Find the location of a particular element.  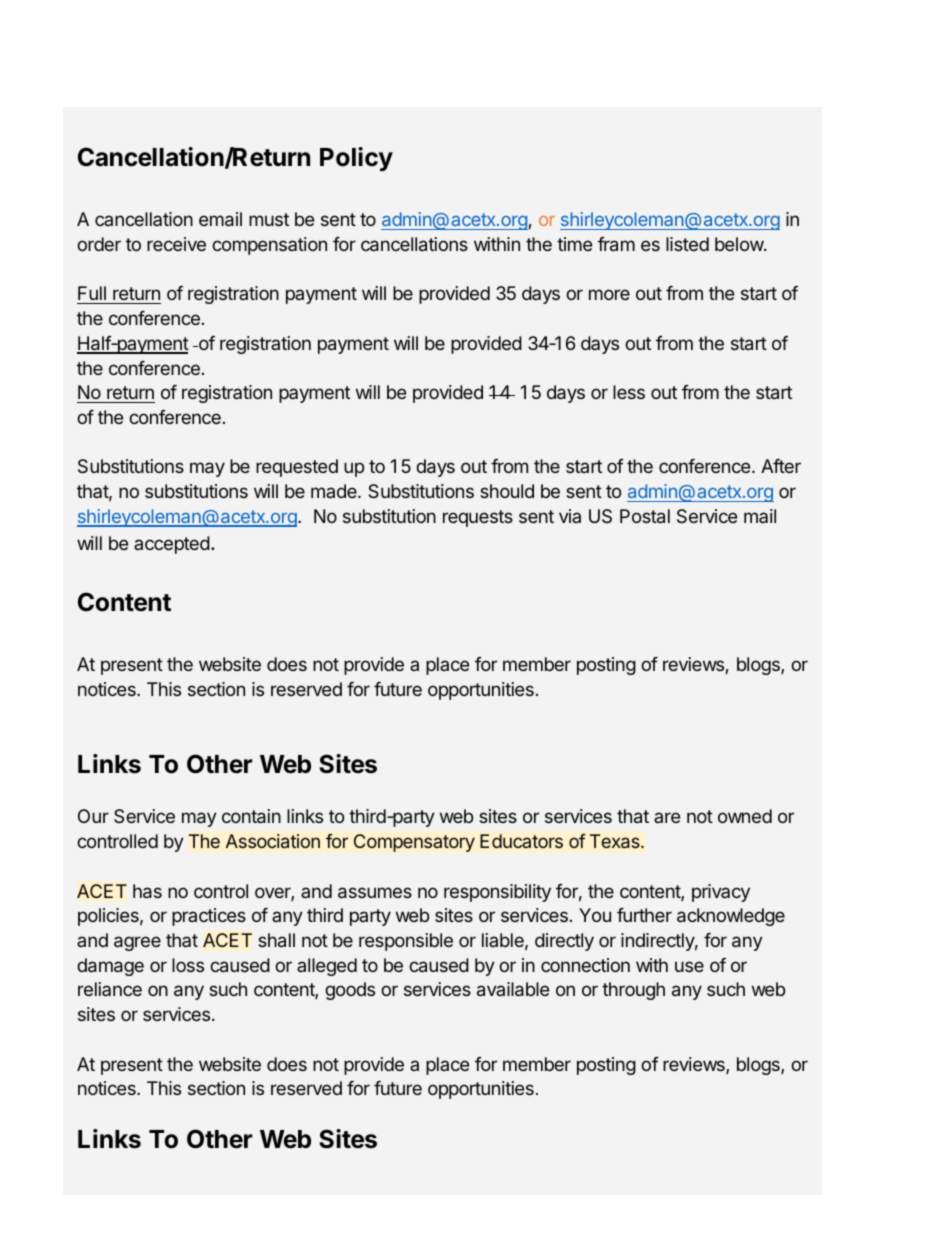

Full is located at coordinates (92, 295).
